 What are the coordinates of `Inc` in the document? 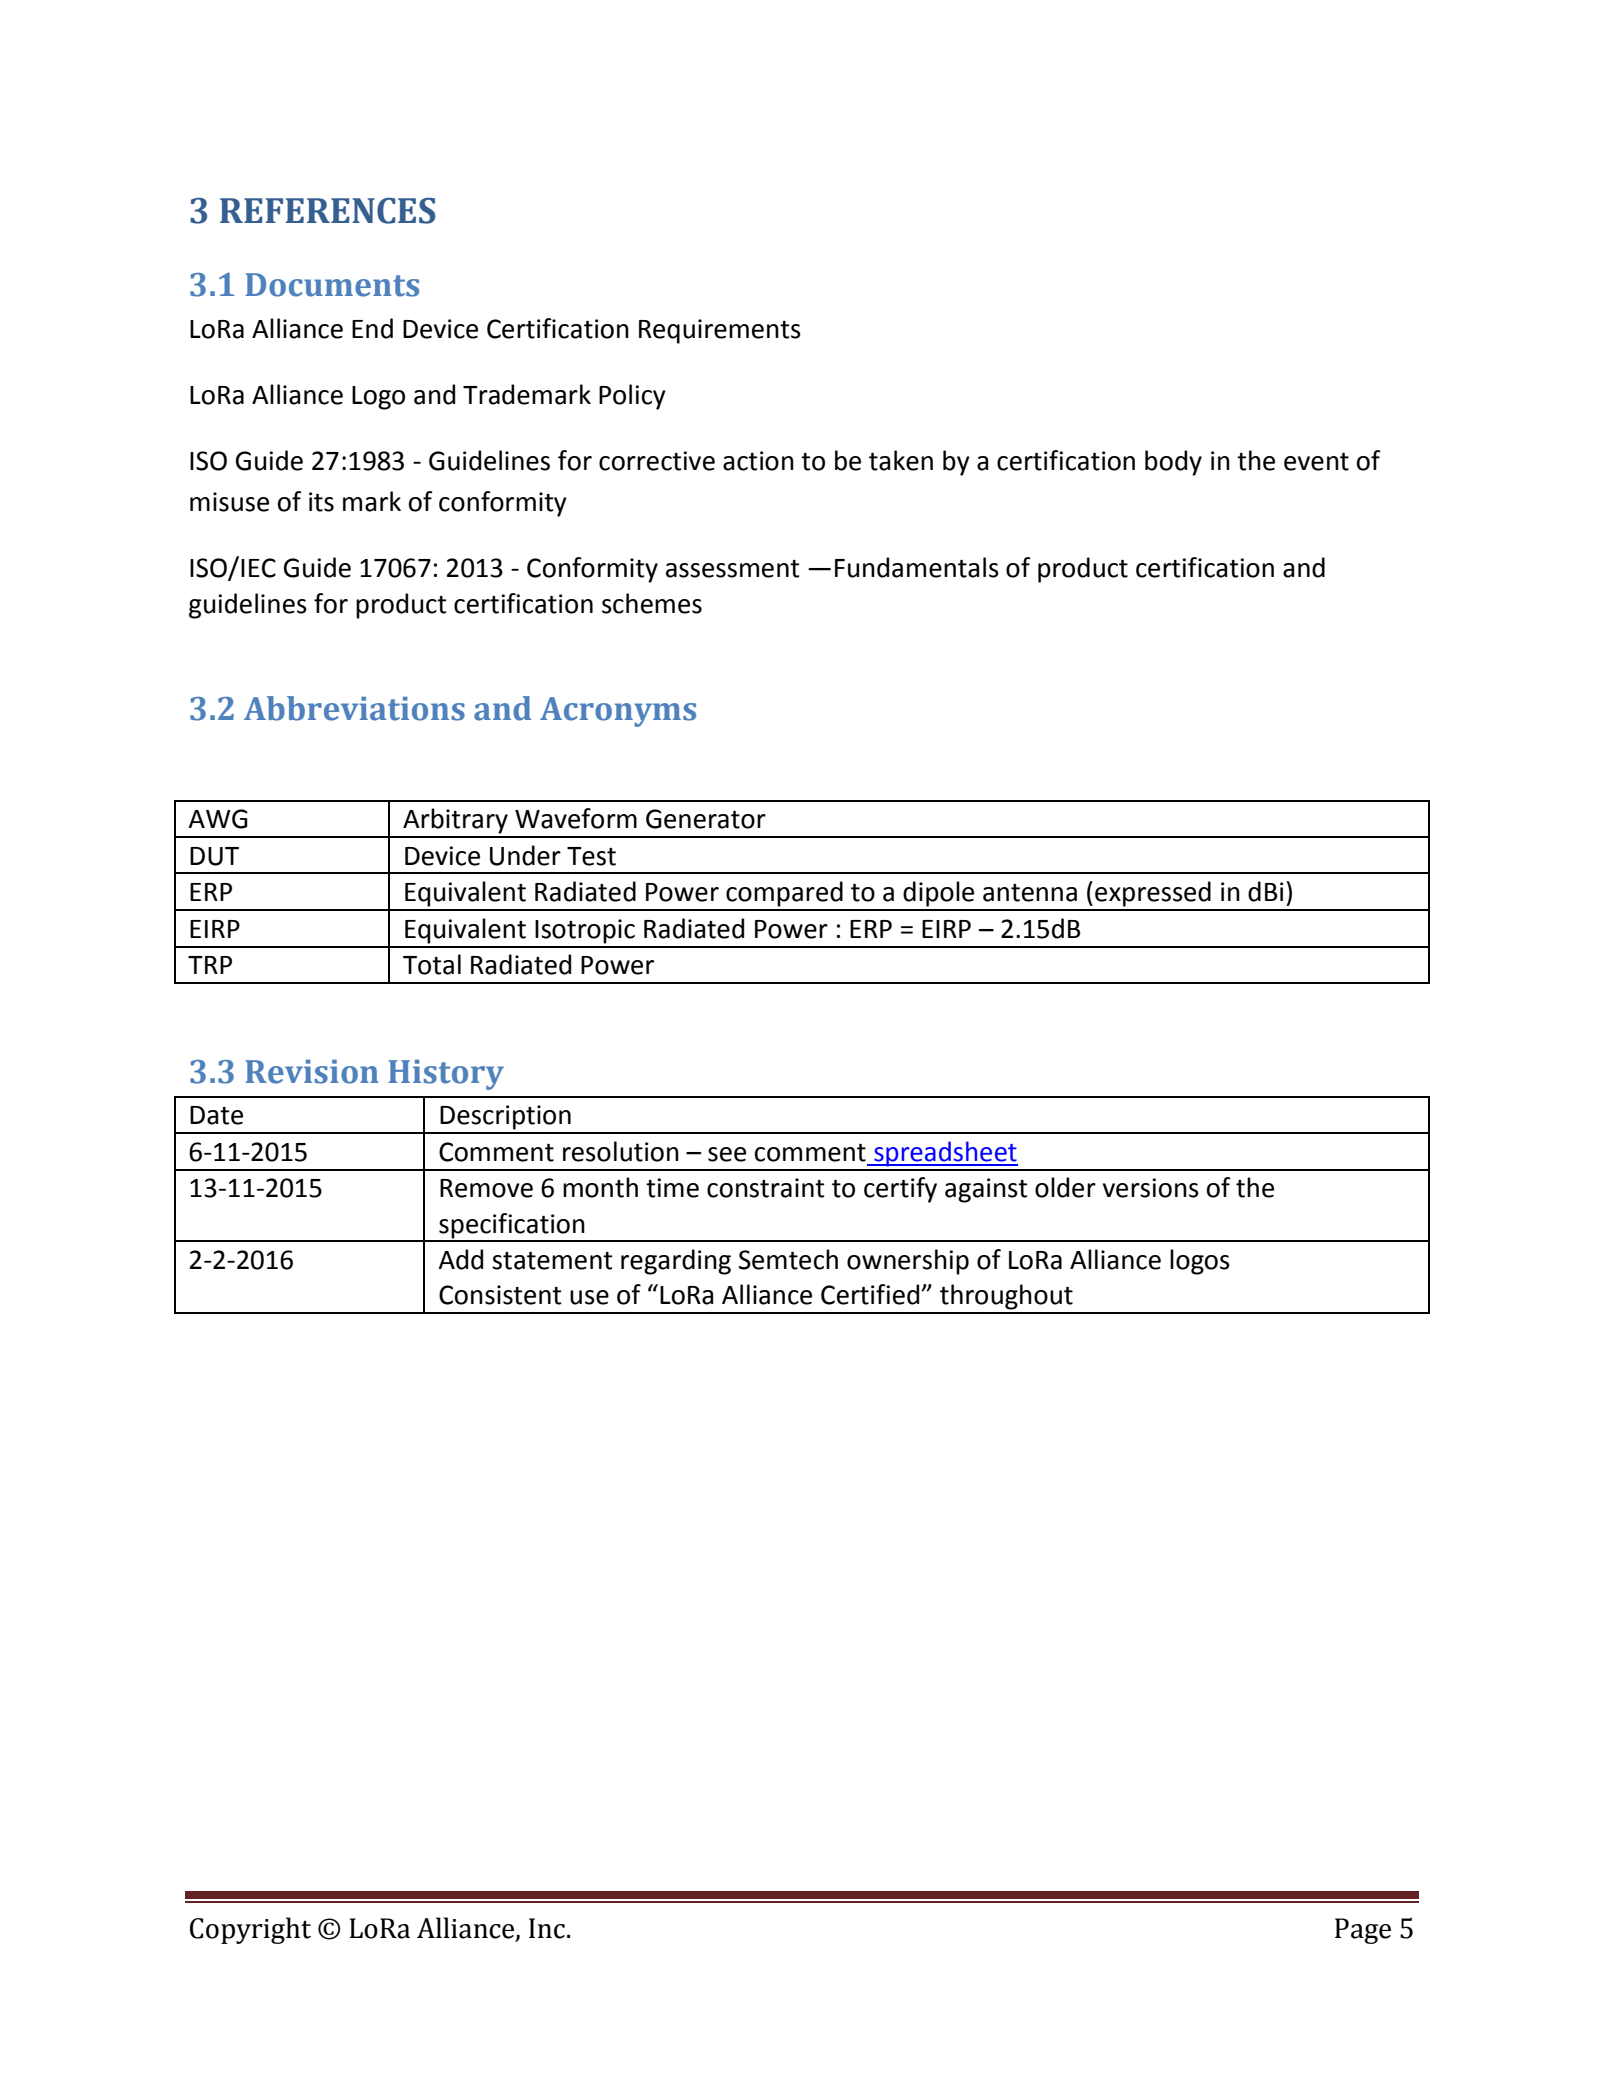 It's located at (547, 1928).
